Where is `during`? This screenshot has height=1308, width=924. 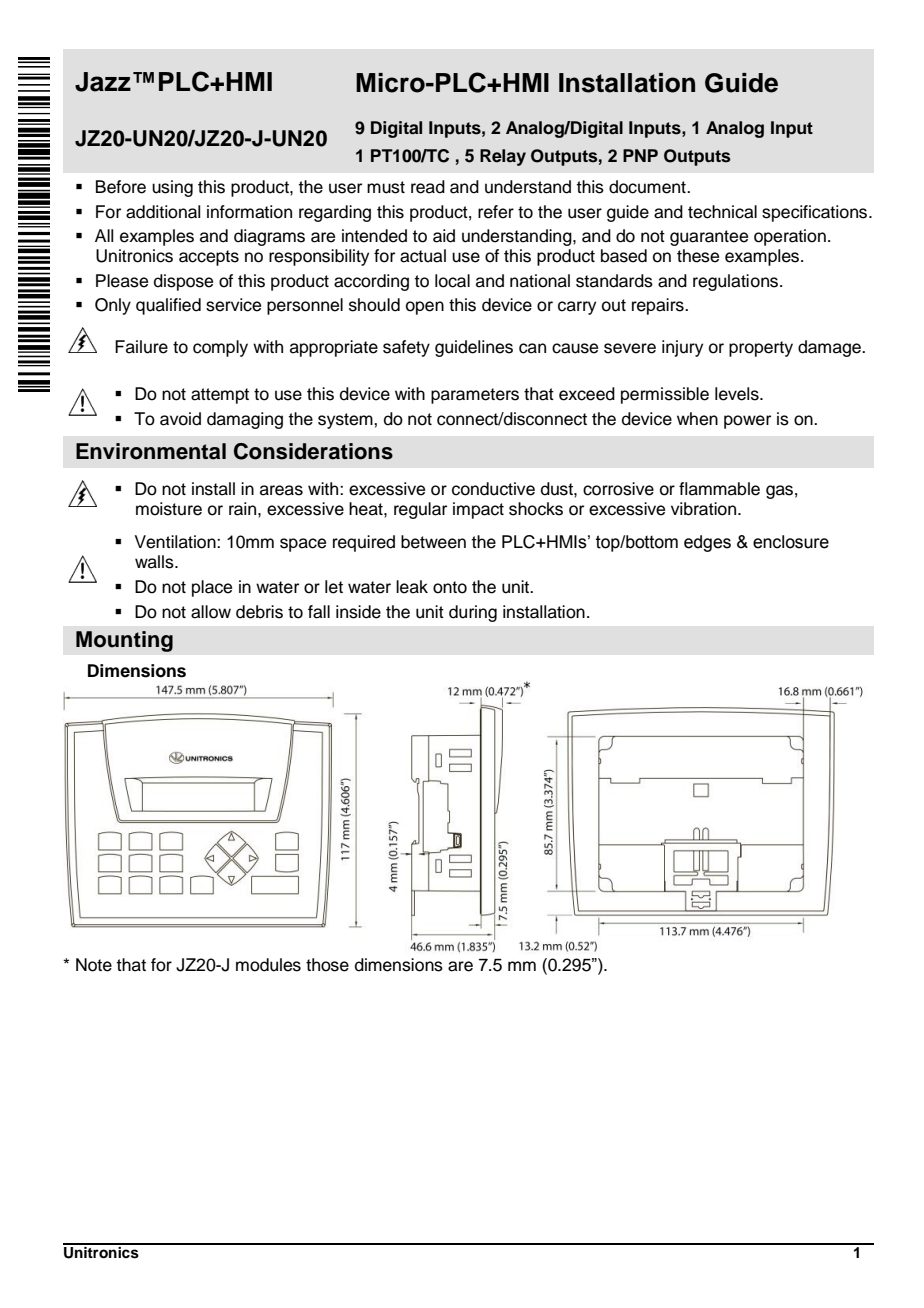 during is located at coordinates (473, 613).
